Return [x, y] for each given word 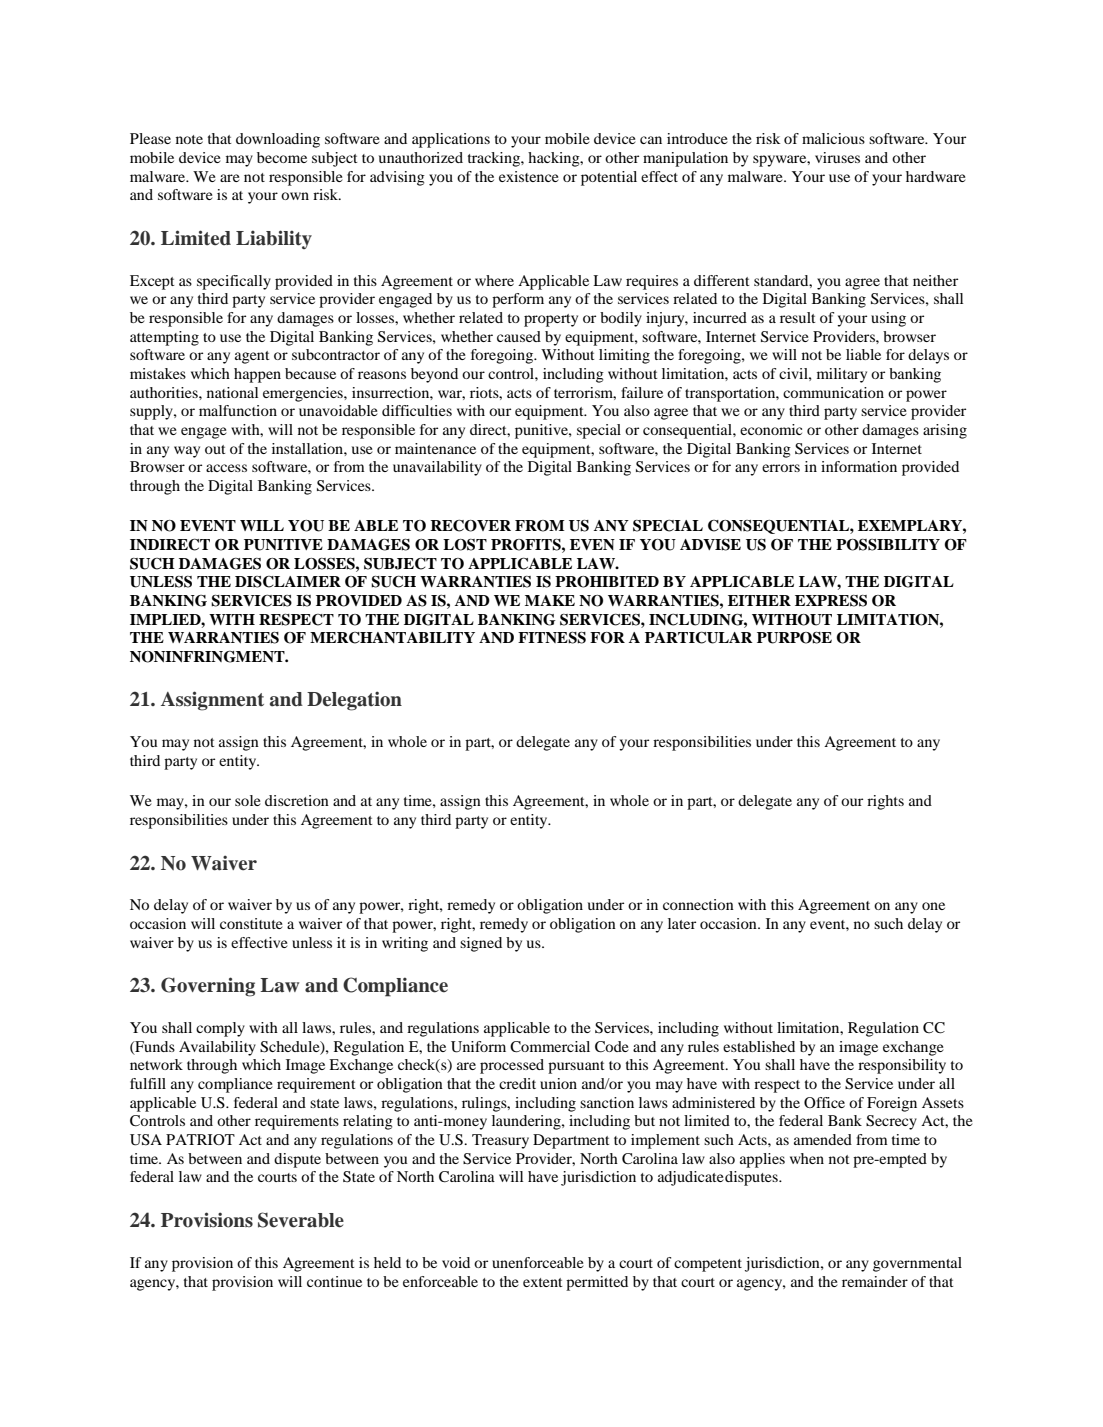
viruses [837, 157]
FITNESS [552, 638]
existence [529, 176]
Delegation [354, 701]
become [282, 157]
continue [334, 1281]
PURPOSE [794, 638]
